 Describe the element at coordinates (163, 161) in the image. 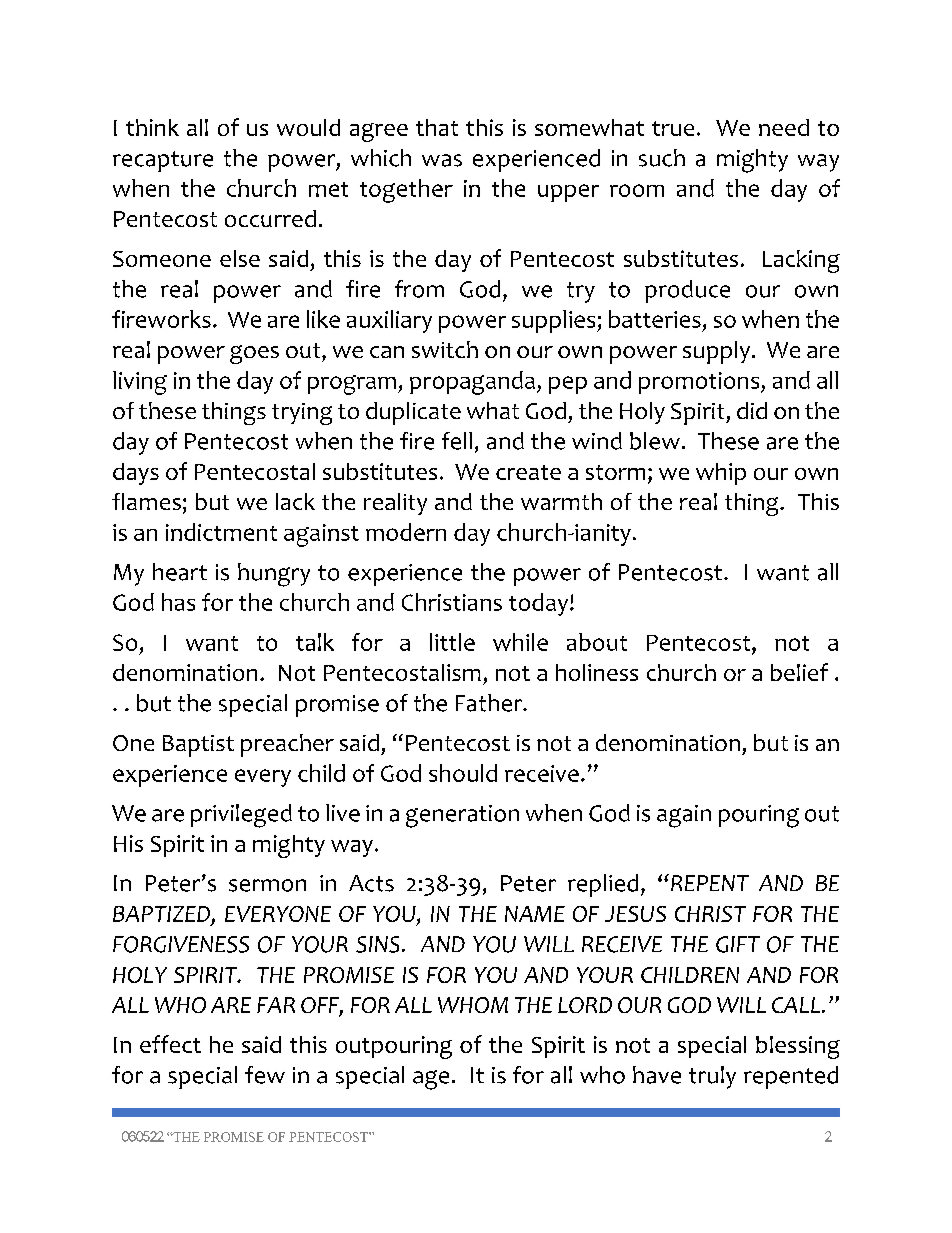

I see `recapture` at that location.
